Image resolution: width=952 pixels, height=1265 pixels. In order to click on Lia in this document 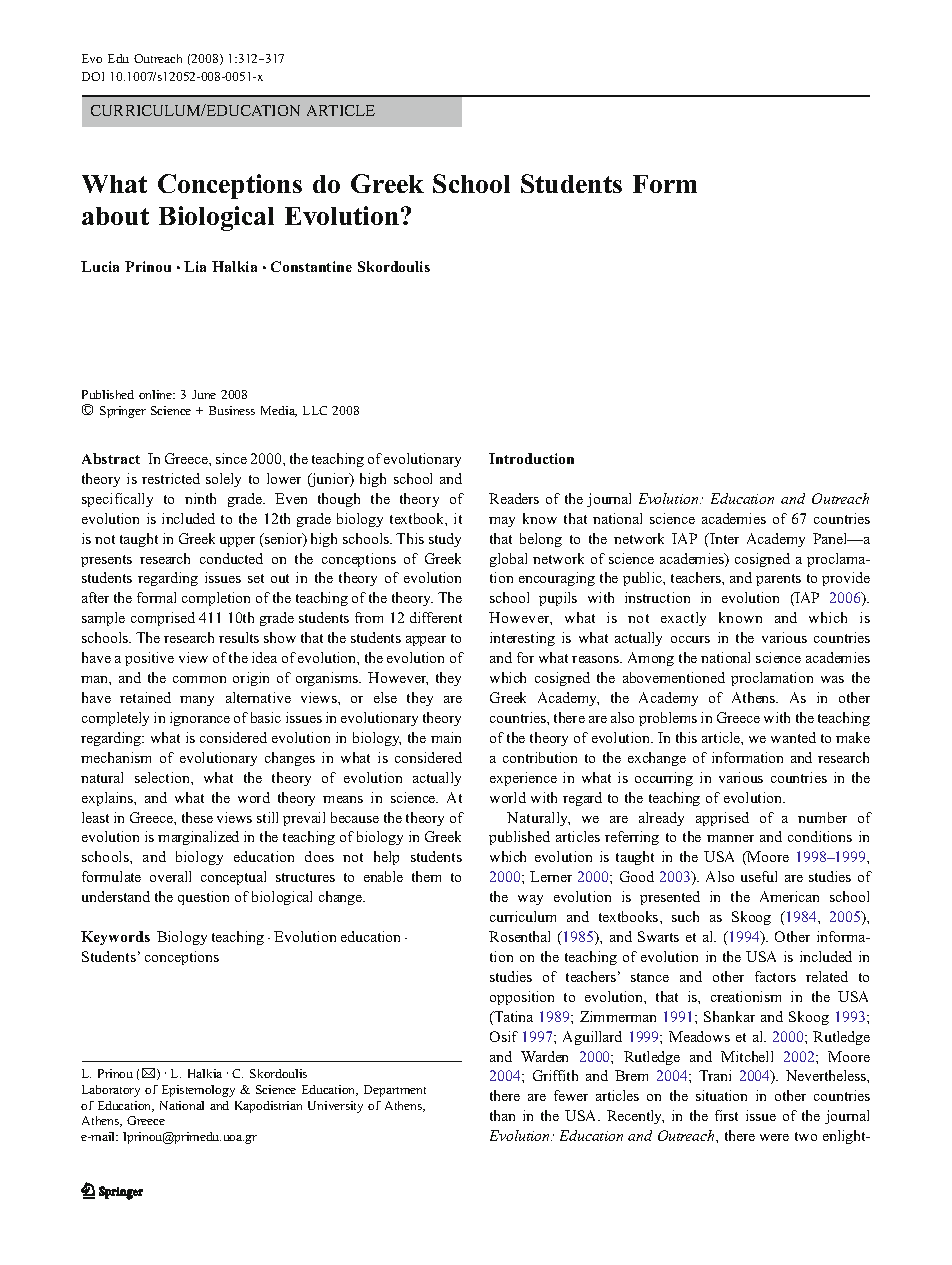, I will do `click(195, 266)`.
